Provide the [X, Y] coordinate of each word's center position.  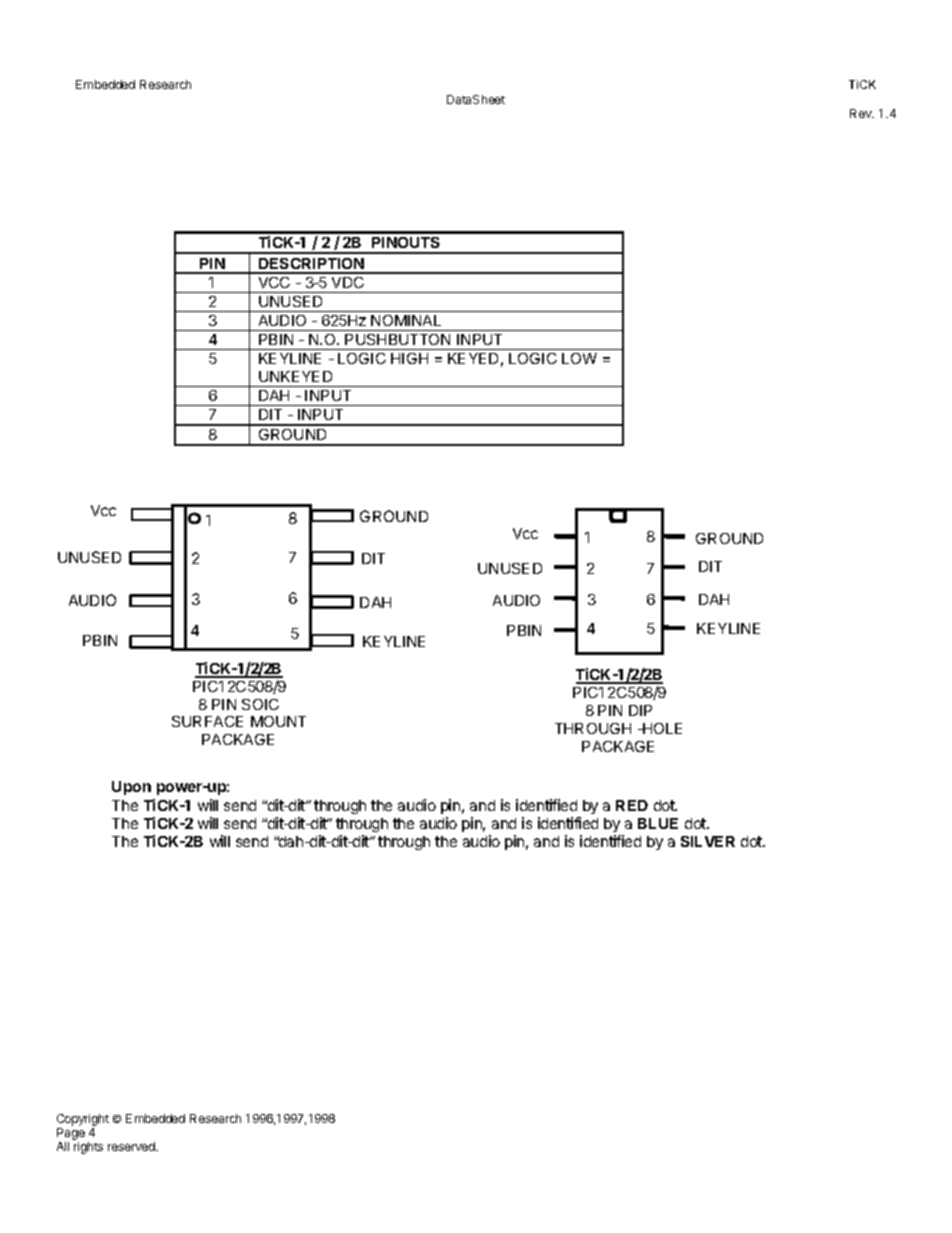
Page [71, 1135]
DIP [640, 710]
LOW [579, 358]
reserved [132, 1146]
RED [632, 805]
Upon [131, 788]
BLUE [658, 823]
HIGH [409, 358]
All [63, 1146]
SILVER [708, 841]
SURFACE [207, 721]
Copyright [83, 1120]
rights [88, 1148]
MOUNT [278, 721]
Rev [862, 113]
